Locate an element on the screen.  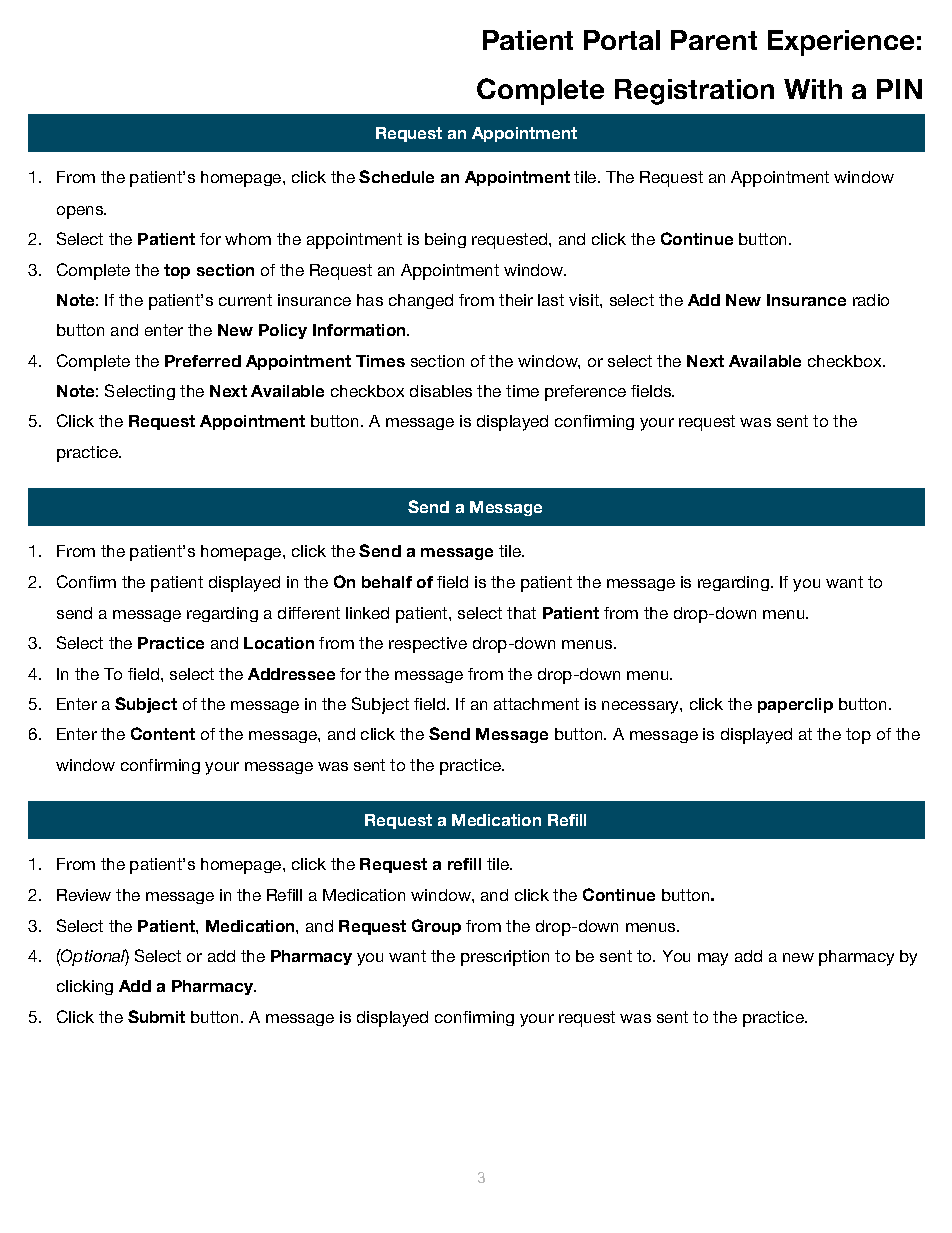
preference is located at coordinates (585, 393).
